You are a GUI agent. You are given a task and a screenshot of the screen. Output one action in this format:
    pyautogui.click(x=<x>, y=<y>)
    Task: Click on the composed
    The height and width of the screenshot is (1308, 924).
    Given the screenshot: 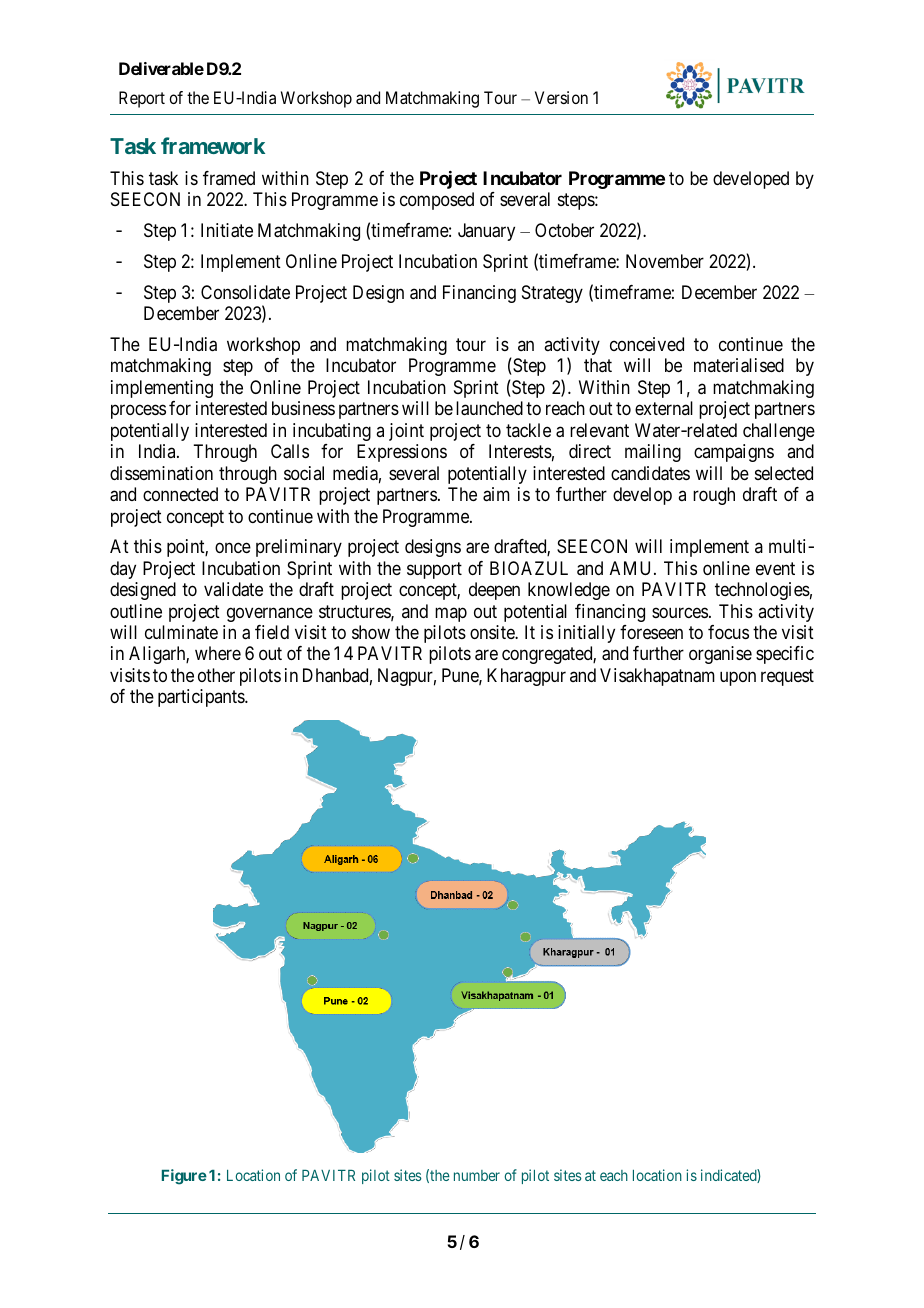 What is the action you would take?
    pyautogui.click(x=437, y=201)
